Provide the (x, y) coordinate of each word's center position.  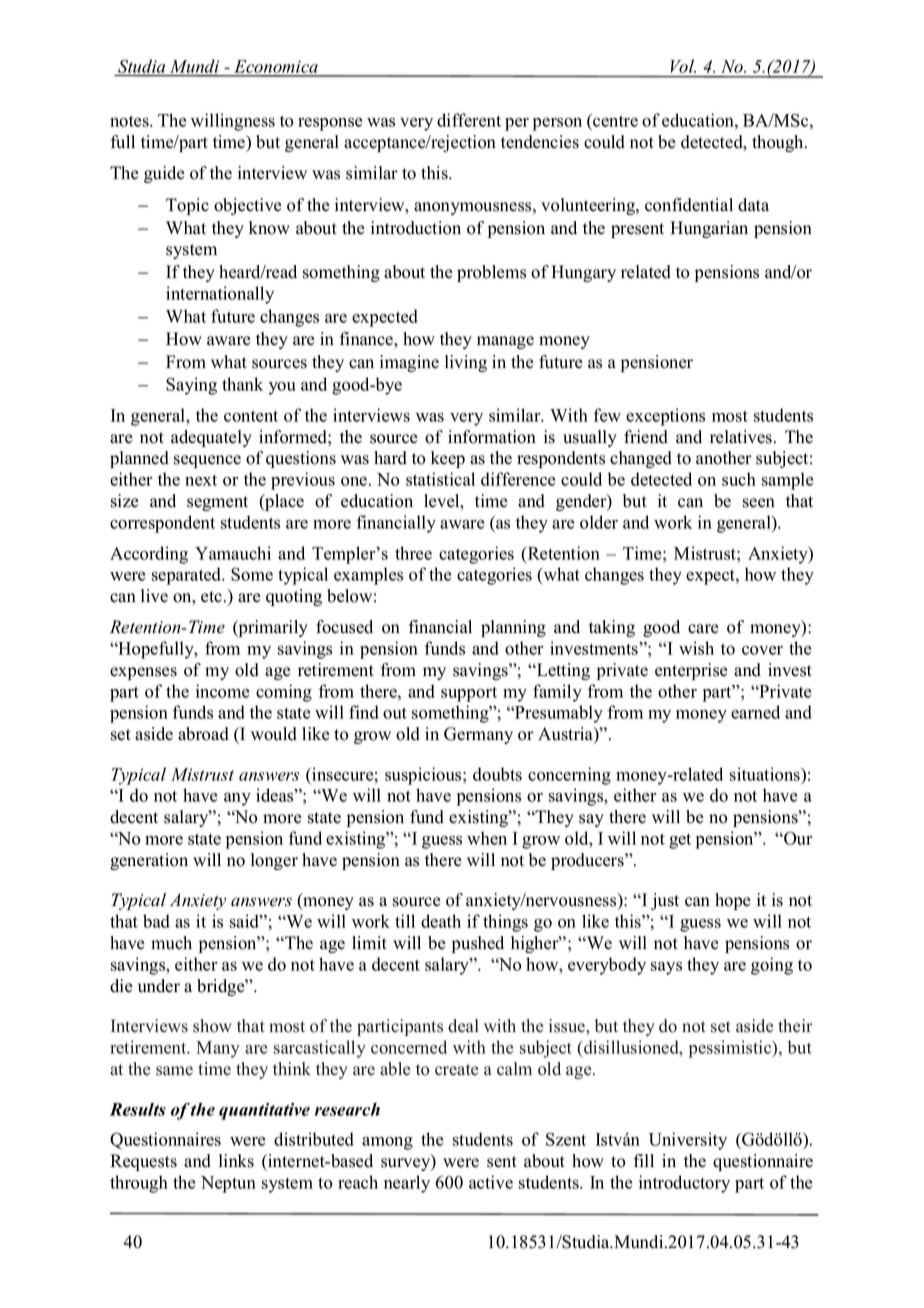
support (469, 694)
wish (696, 648)
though (779, 143)
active (491, 1182)
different (469, 120)
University (688, 1141)
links (236, 1161)
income (222, 691)
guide (164, 174)
